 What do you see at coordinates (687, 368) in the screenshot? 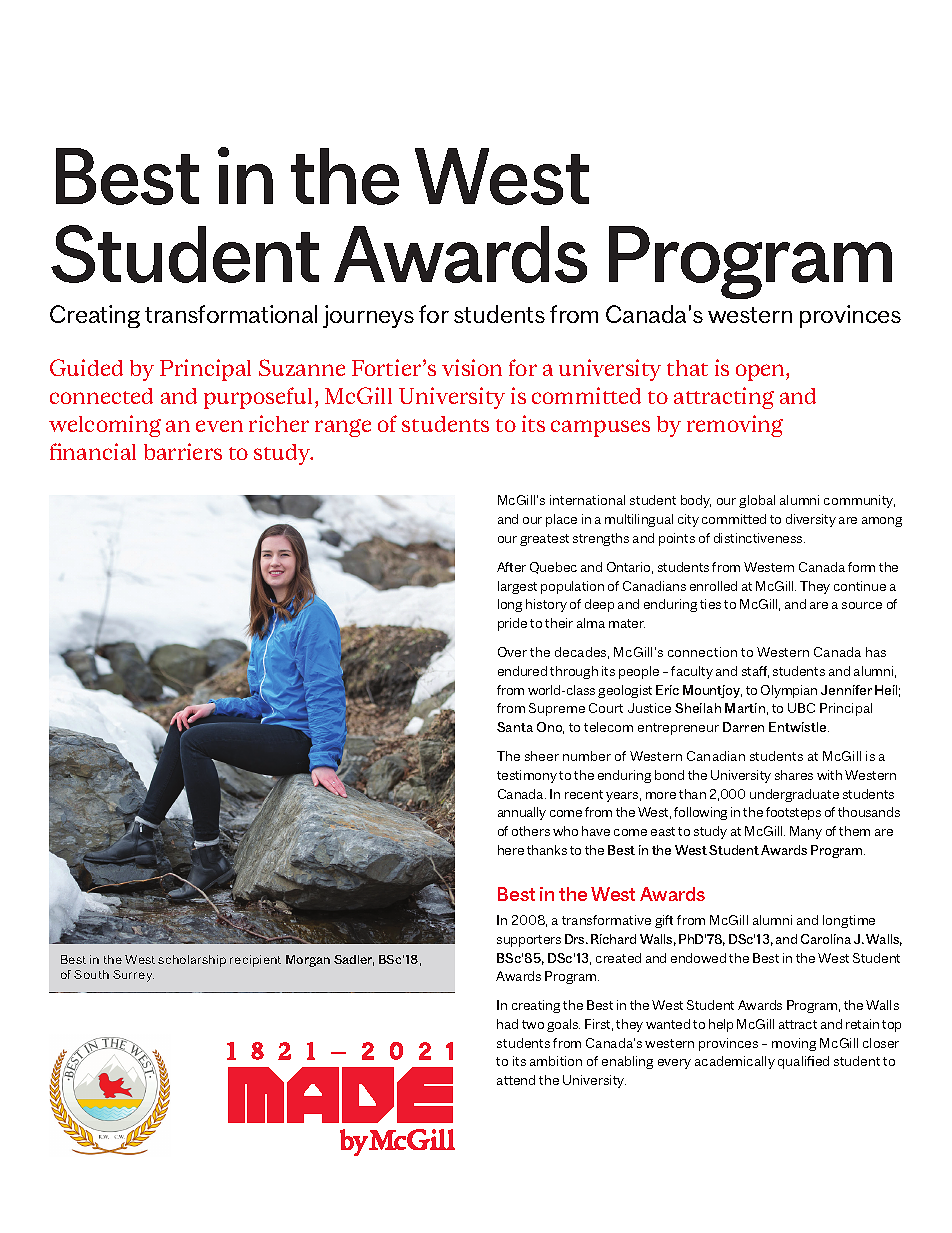
I see `that` at bounding box center [687, 368].
